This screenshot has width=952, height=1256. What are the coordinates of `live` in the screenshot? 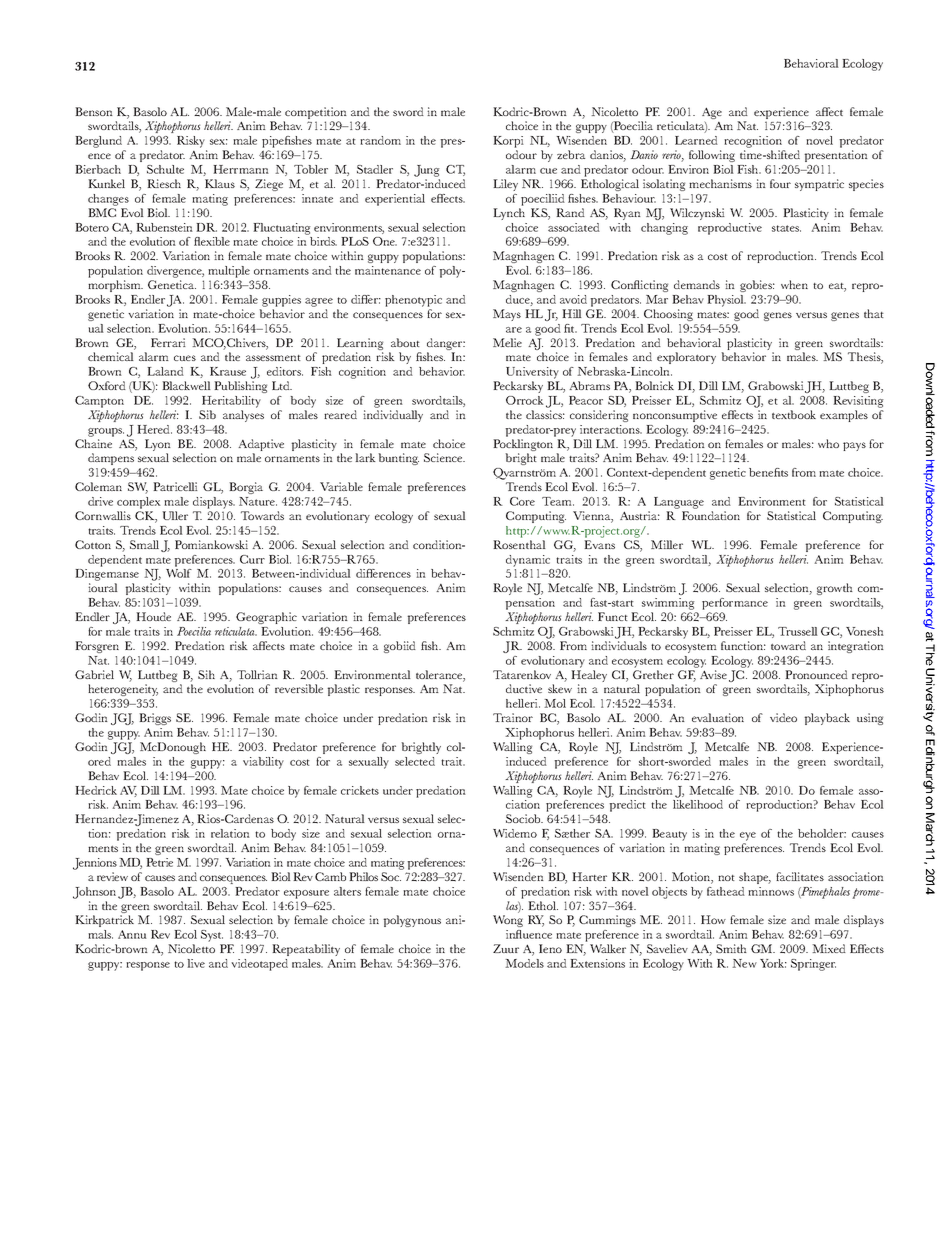 It's located at (196, 963).
